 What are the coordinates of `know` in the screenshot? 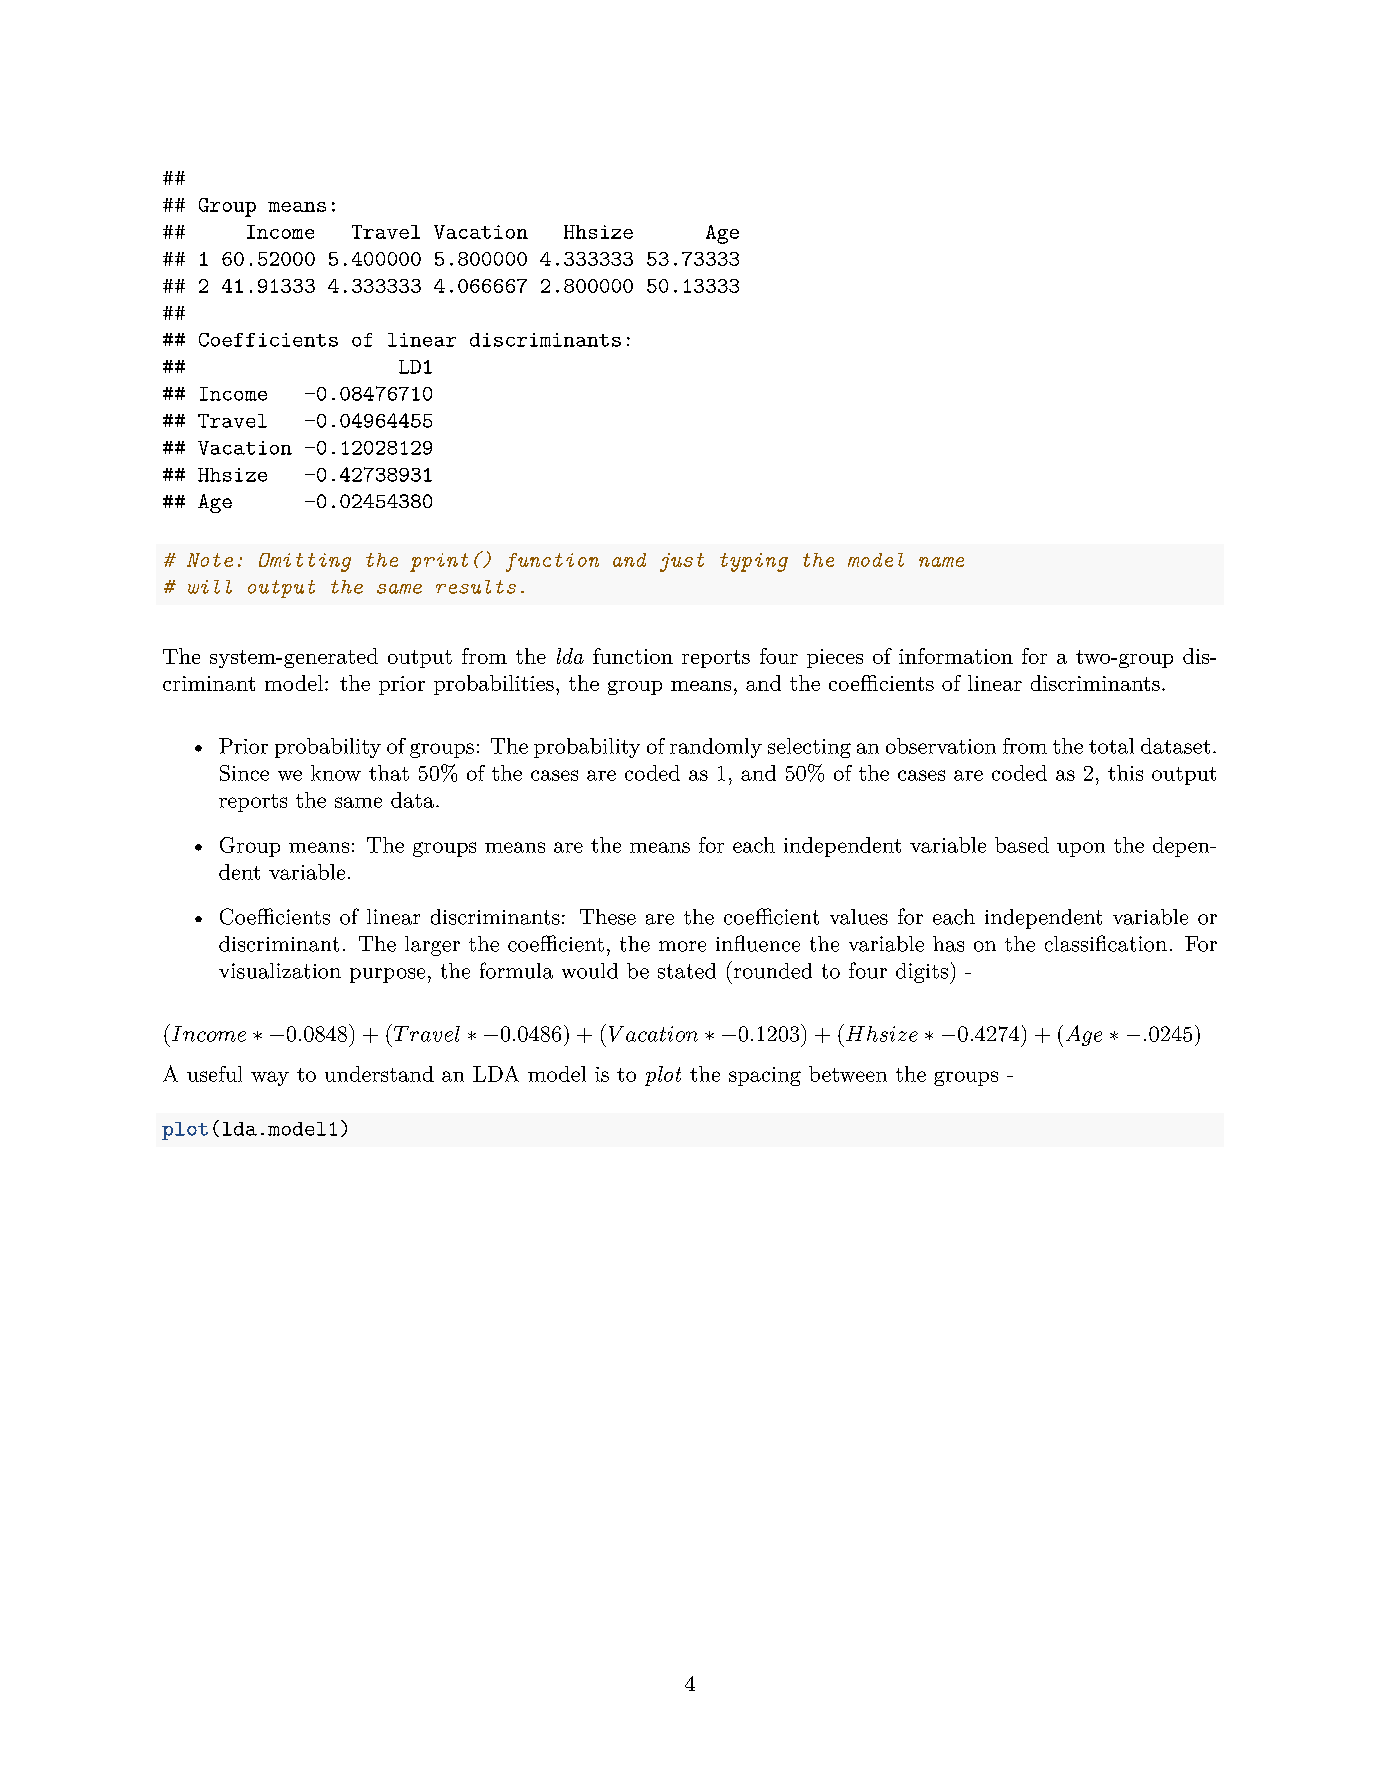 It's located at (336, 773).
